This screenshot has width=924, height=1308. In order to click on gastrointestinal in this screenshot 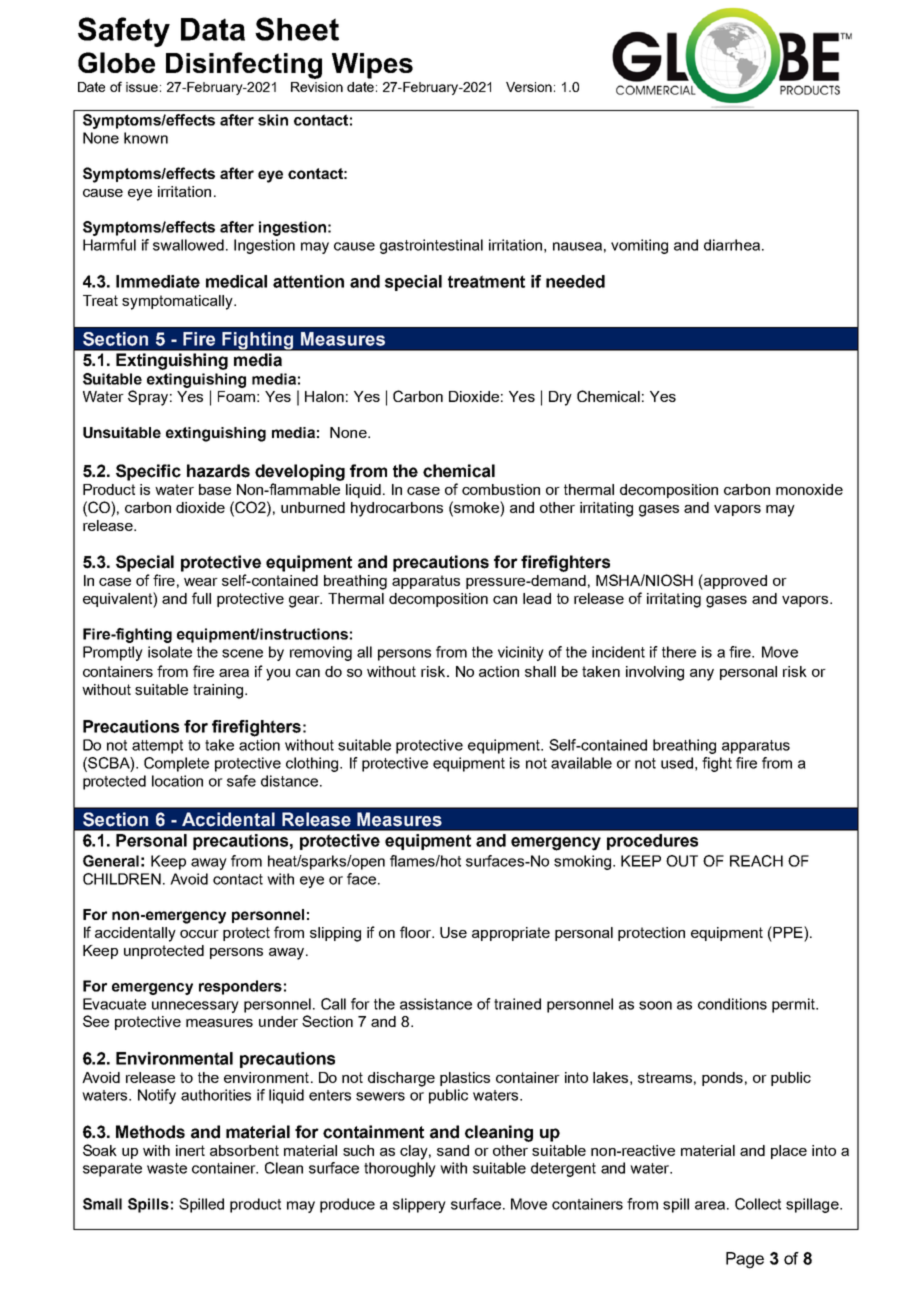, I will do `click(431, 246)`.
